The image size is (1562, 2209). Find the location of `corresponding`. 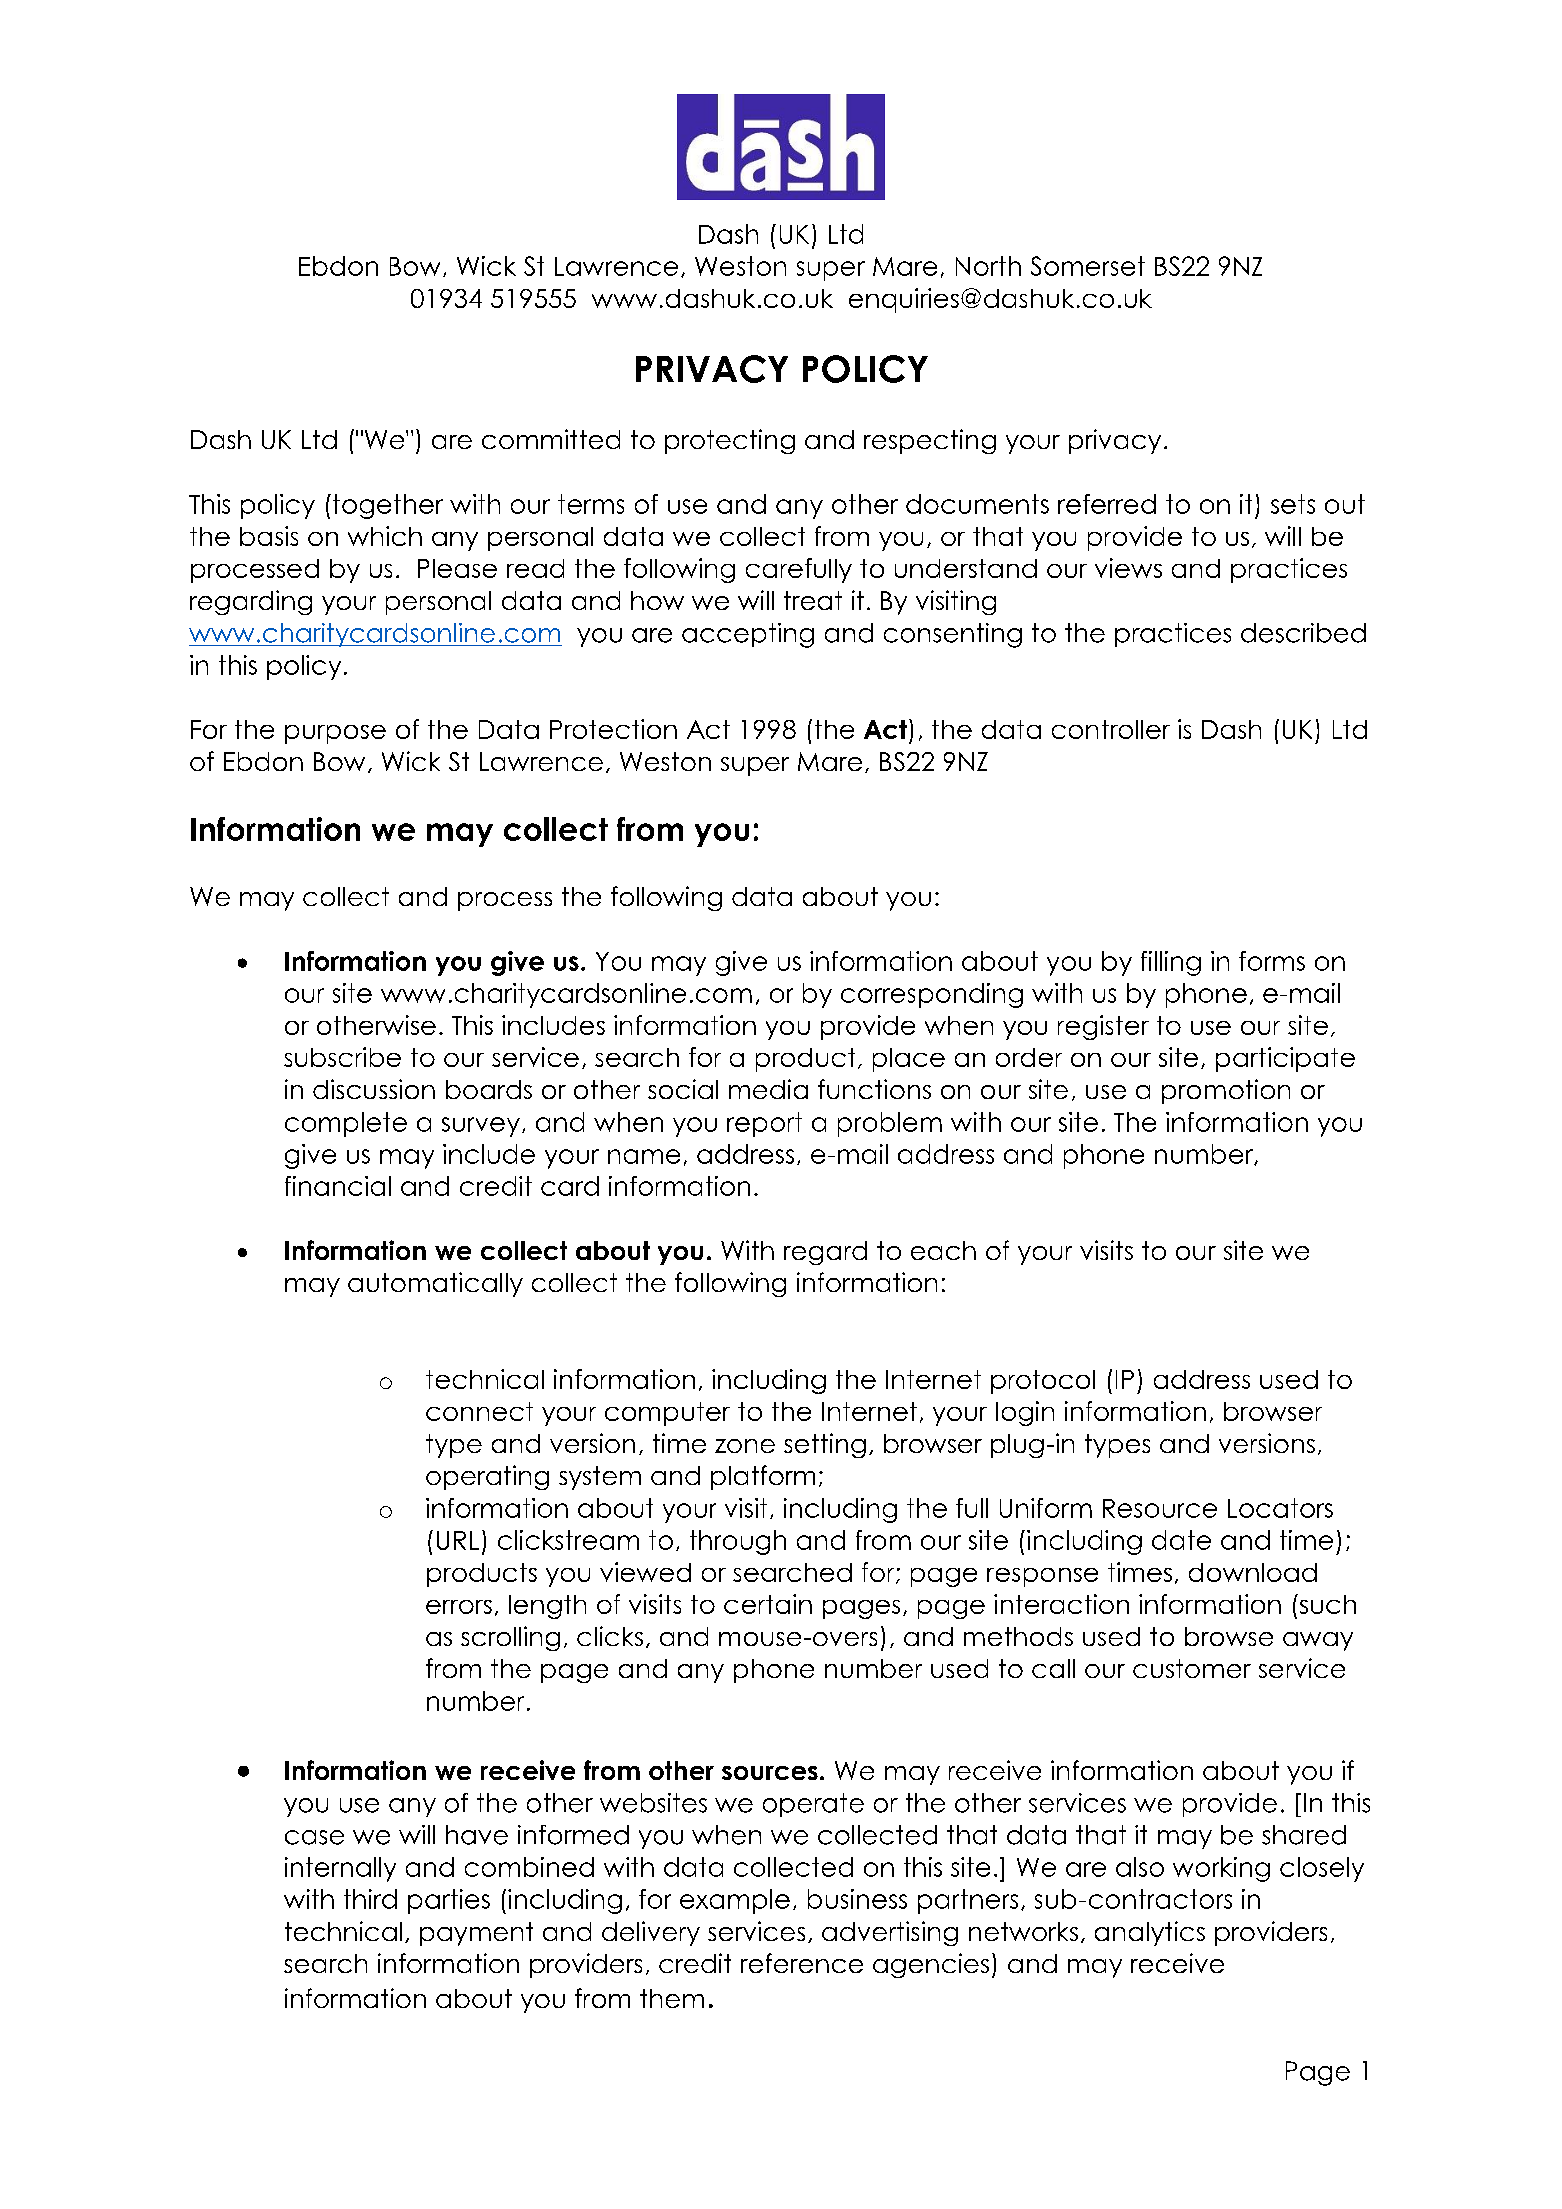

corresponding is located at coordinates (932, 995).
